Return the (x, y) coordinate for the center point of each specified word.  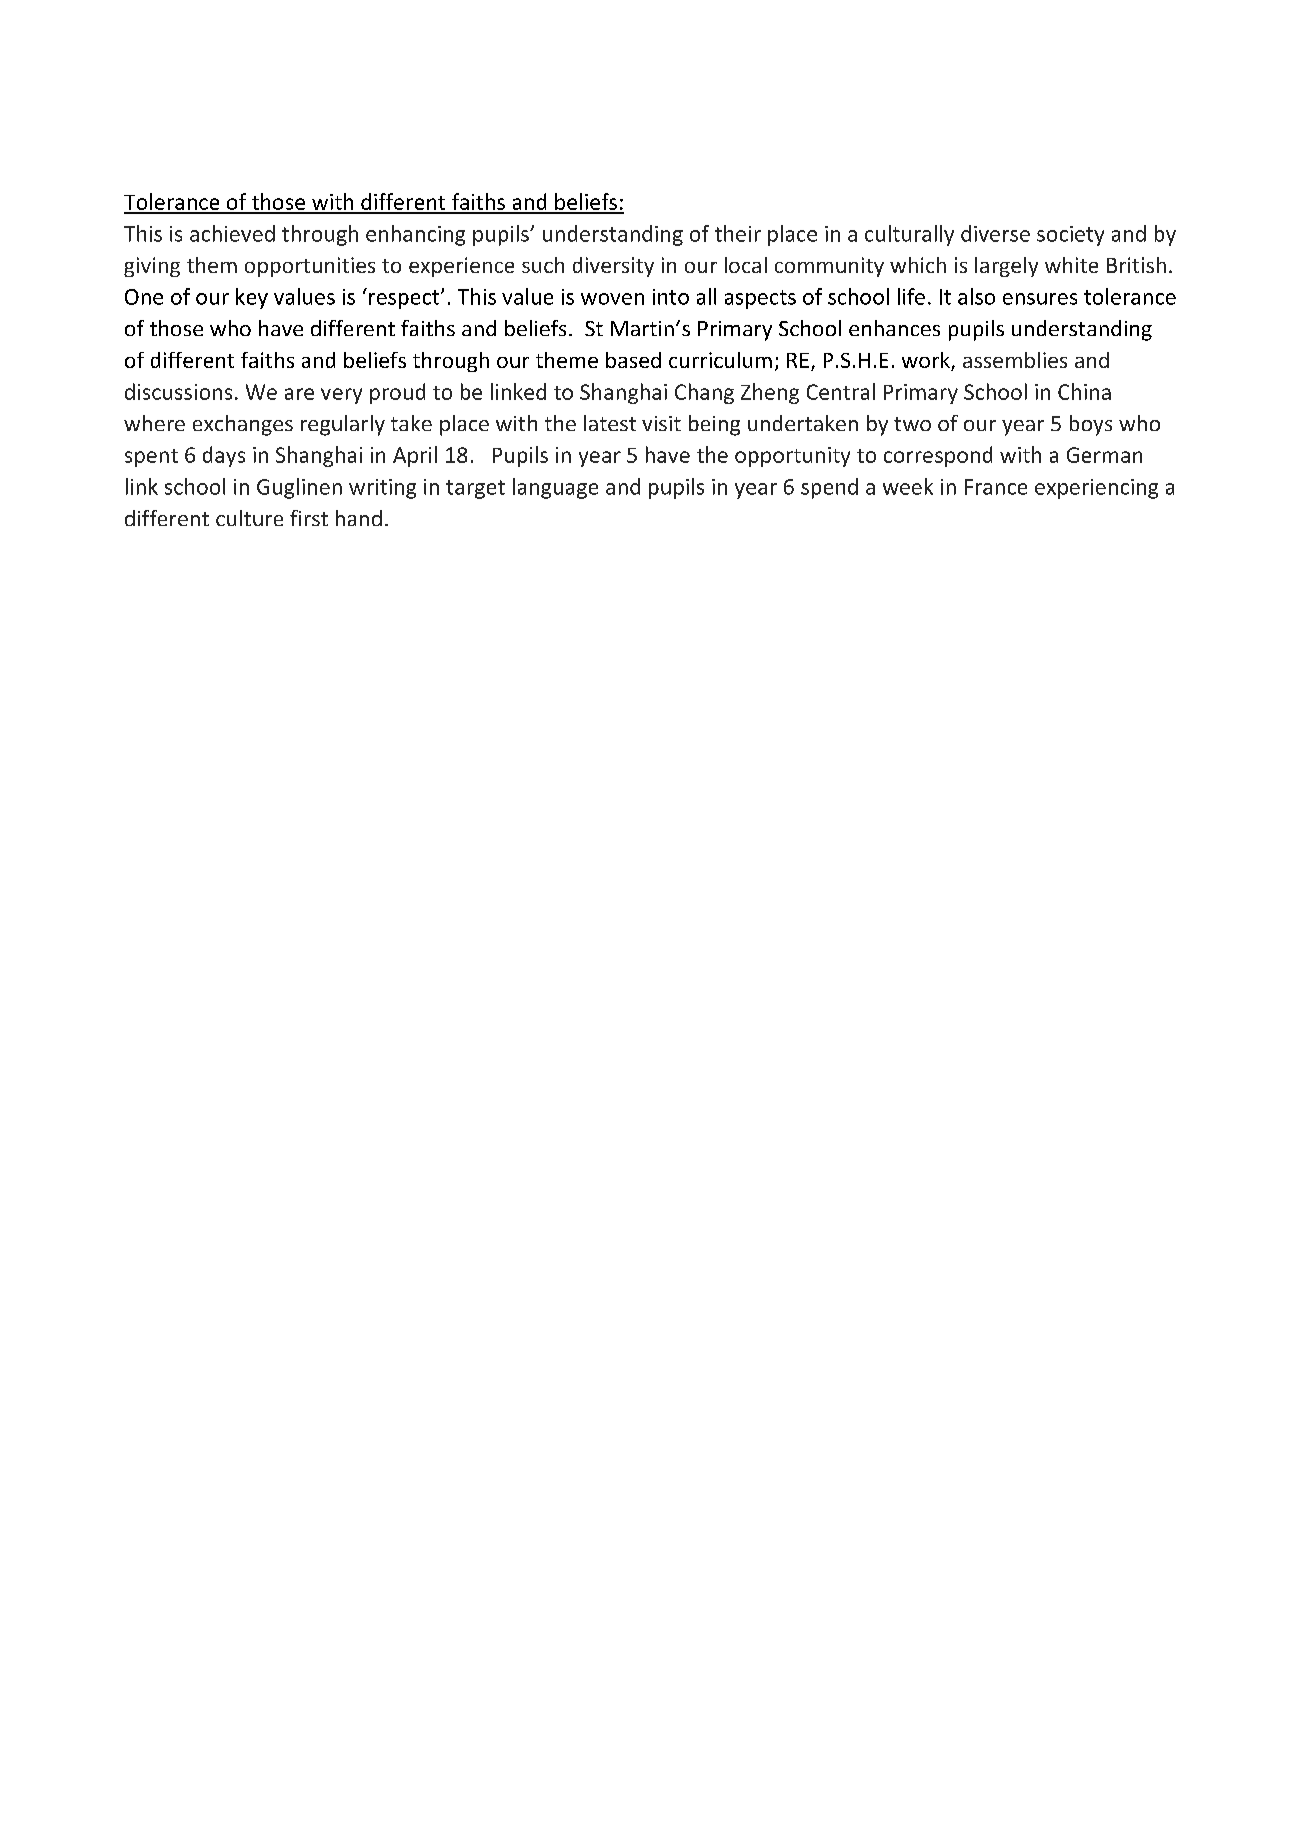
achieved (232, 233)
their (738, 233)
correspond (938, 456)
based (633, 360)
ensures (1040, 299)
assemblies (1015, 360)
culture (249, 518)
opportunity (792, 457)
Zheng (770, 393)
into (671, 297)
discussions (178, 391)
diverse (995, 233)
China (1084, 391)
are (299, 394)
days (224, 456)
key (252, 298)
